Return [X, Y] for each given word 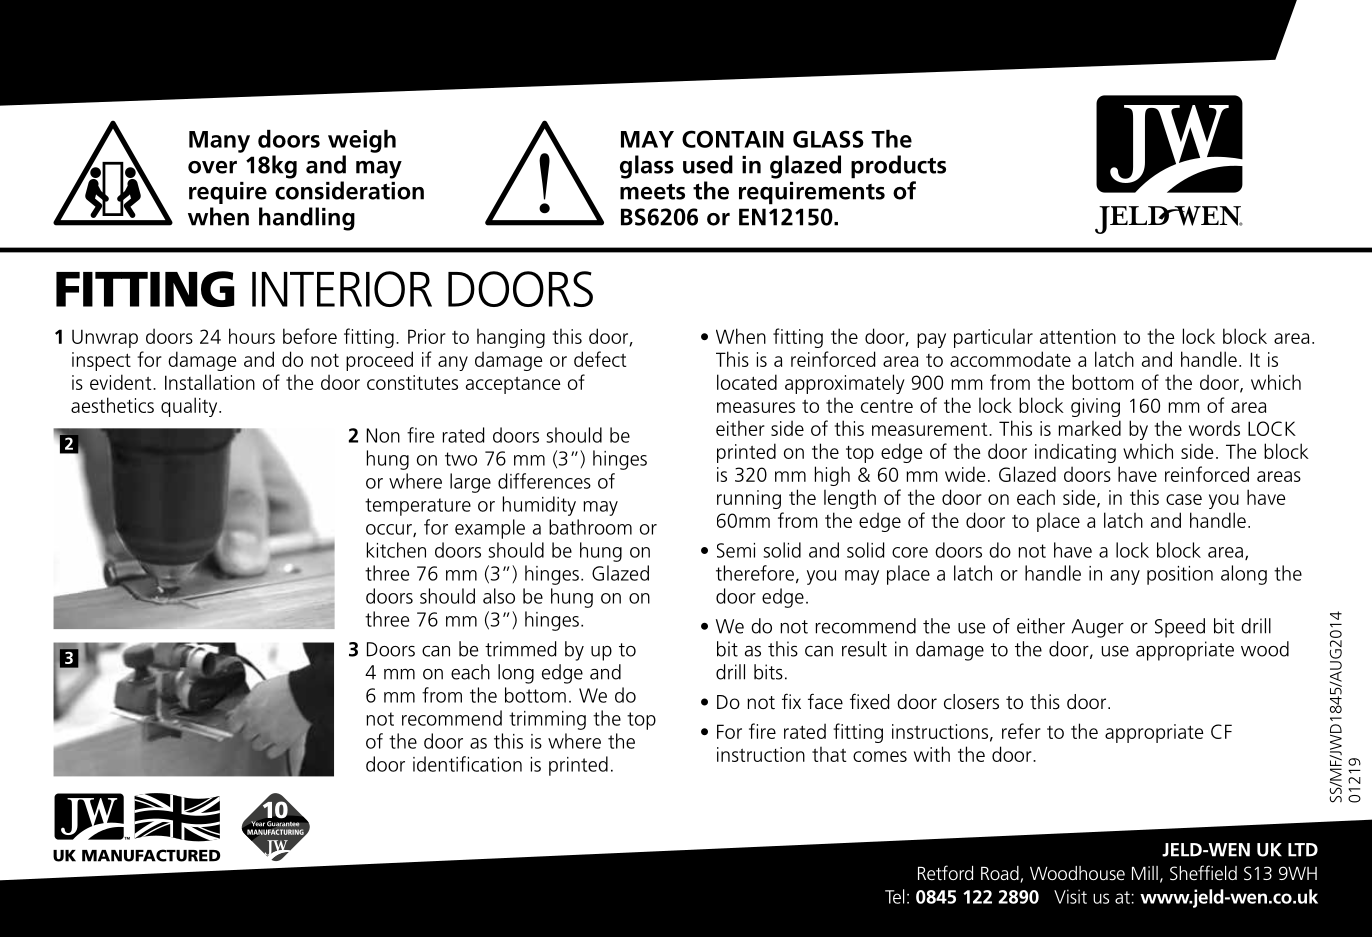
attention [1078, 336]
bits [768, 672]
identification [467, 764]
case [1184, 499]
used [708, 164]
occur [390, 530]
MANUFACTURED [151, 855]
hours [252, 336]
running [749, 499]
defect [600, 359]
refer [1021, 731]
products [898, 167]
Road [1001, 874]
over [212, 167]
